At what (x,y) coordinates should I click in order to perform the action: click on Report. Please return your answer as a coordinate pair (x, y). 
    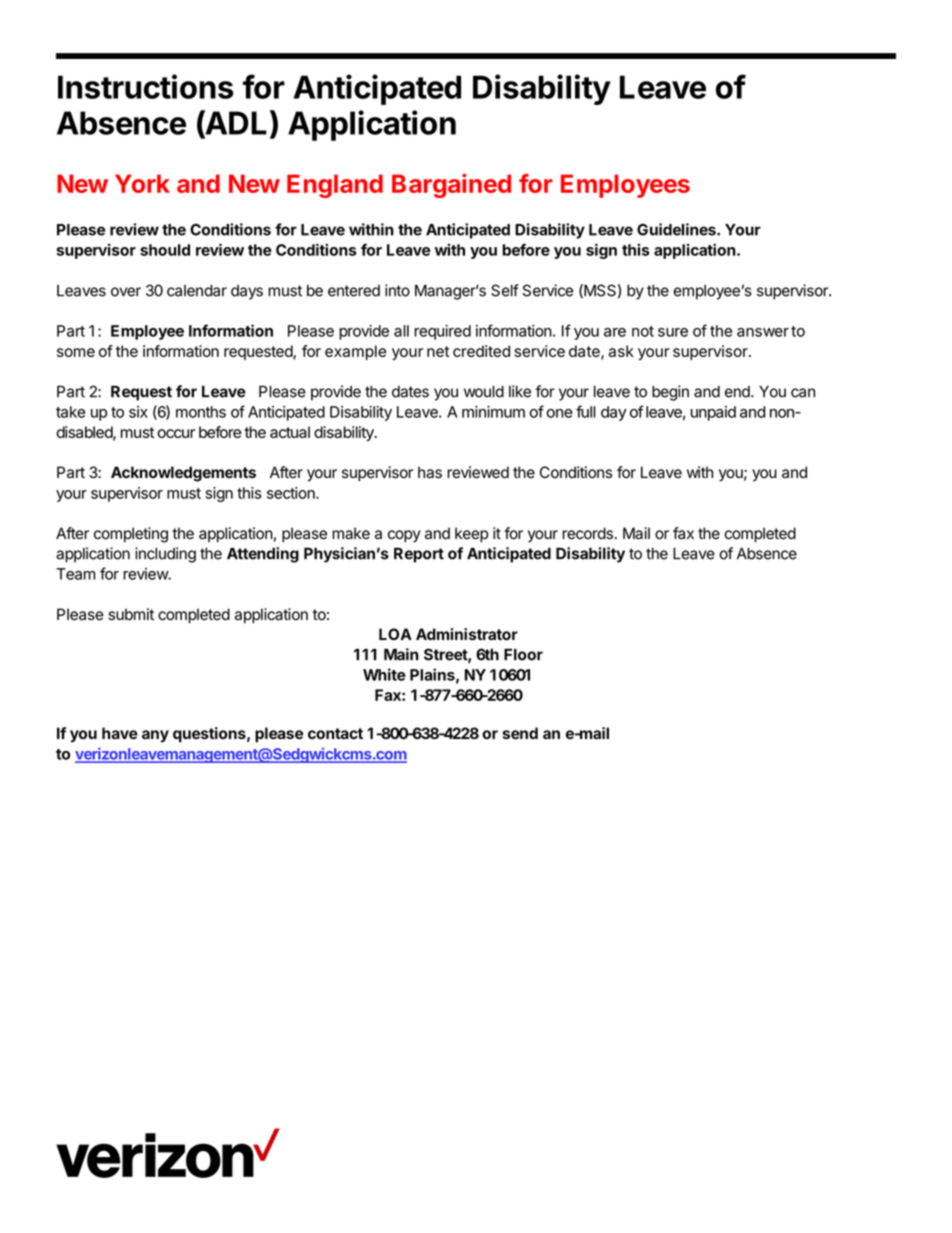
    Looking at the image, I should click on (419, 555).
